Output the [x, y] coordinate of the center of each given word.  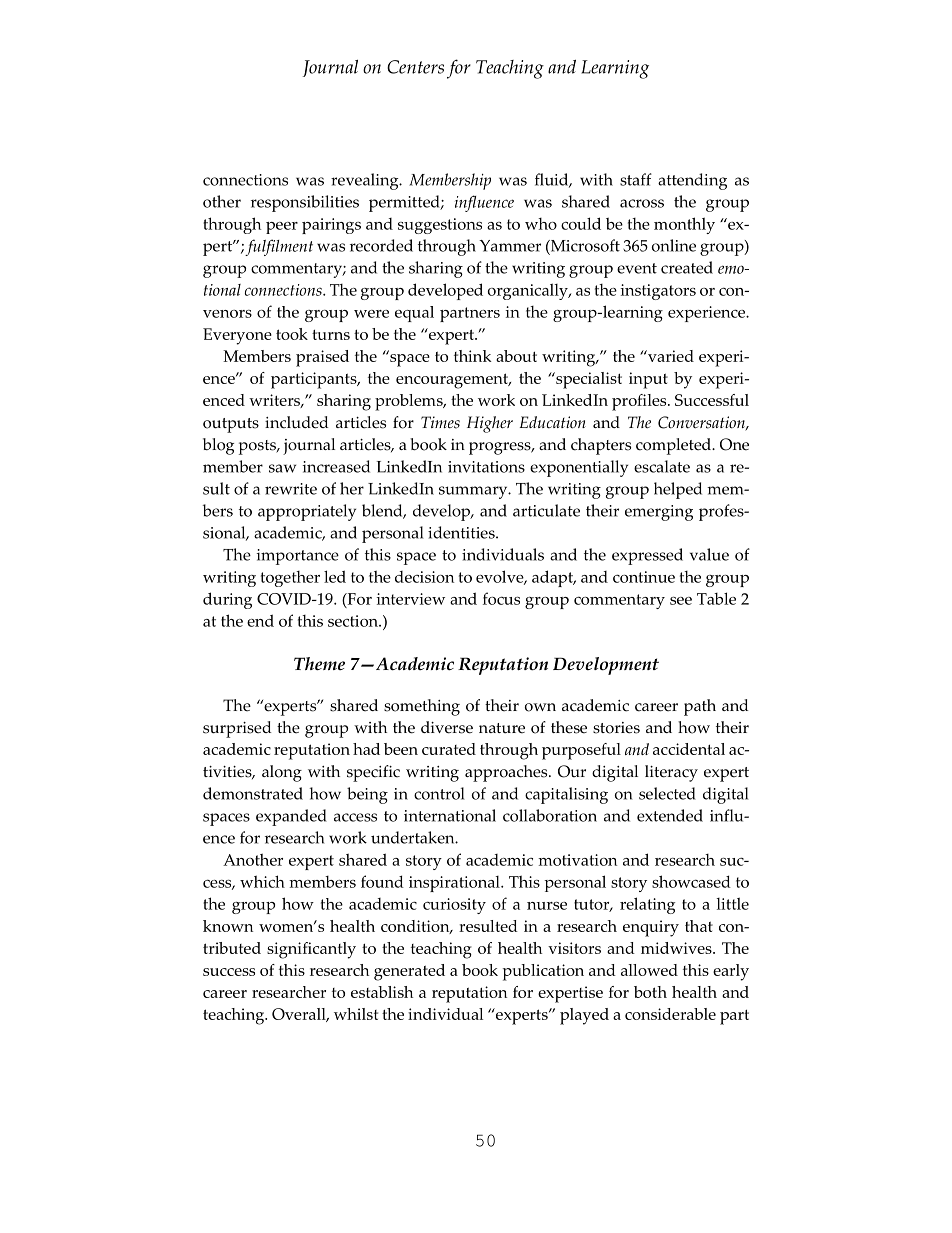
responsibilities [305, 203]
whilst [356, 1014]
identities [462, 532]
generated [409, 972]
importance [297, 557]
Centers [415, 67]
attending [692, 181]
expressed [647, 556]
